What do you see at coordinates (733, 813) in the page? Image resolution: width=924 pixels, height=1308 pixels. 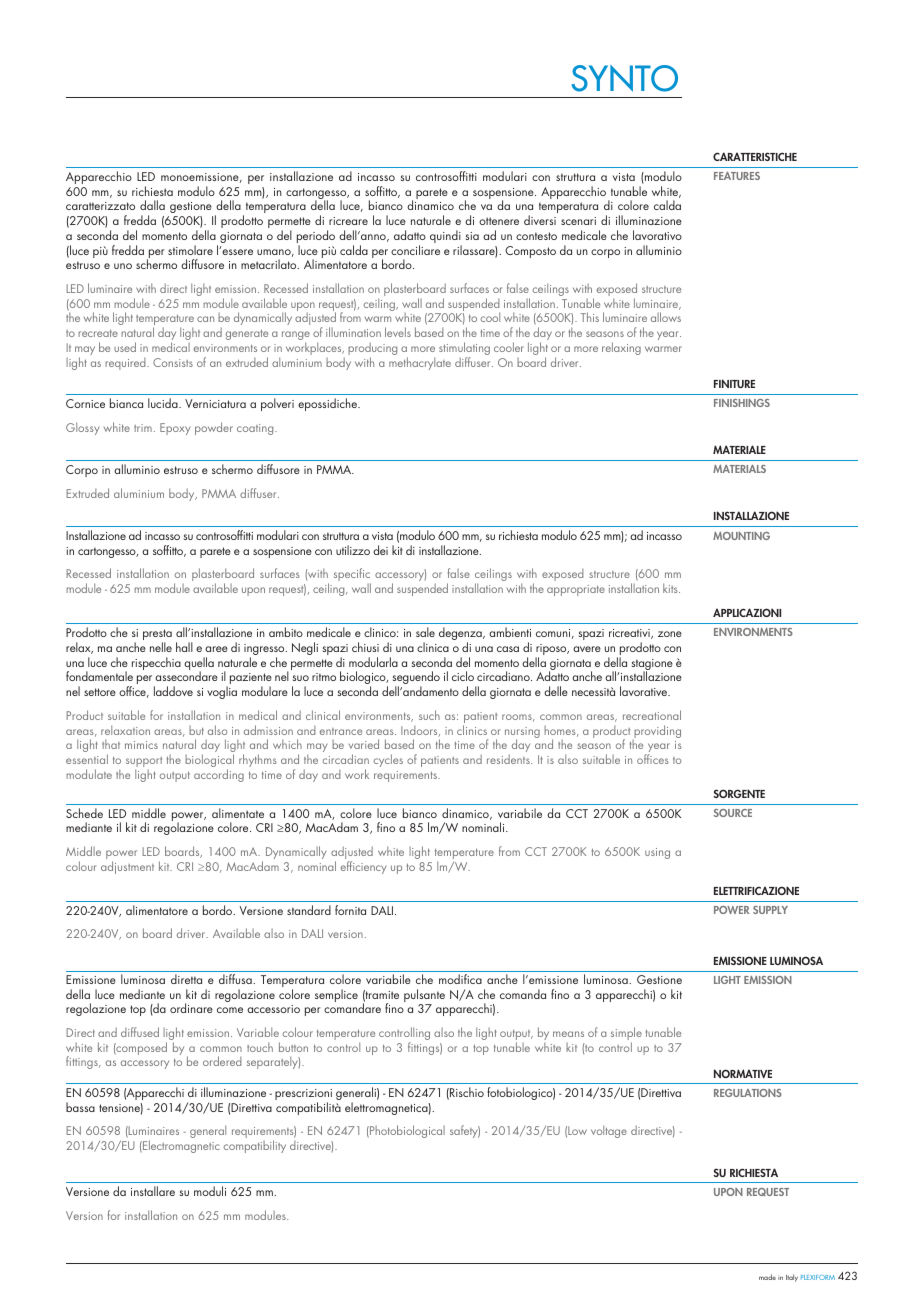 I see `SOURCE` at bounding box center [733, 813].
